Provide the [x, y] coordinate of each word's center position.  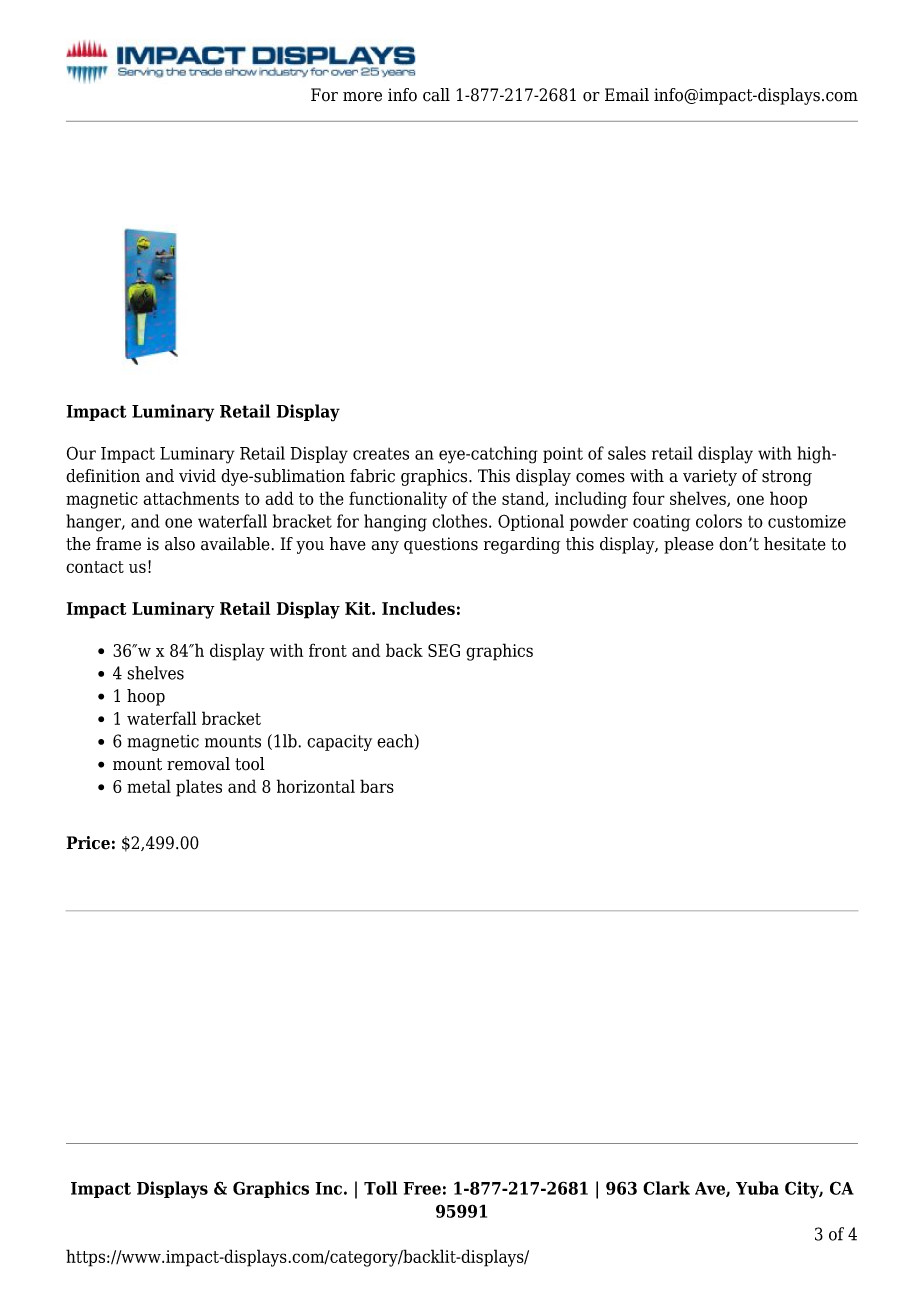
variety [710, 477]
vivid [197, 476]
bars [377, 786]
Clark [666, 1188]
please [689, 545]
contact [95, 567]
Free [422, 1188]
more [362, 97]
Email [627, 95]
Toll [380, 1188]
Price [88, 843]
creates [381, 454]
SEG [444, 650]
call [436, 95]
